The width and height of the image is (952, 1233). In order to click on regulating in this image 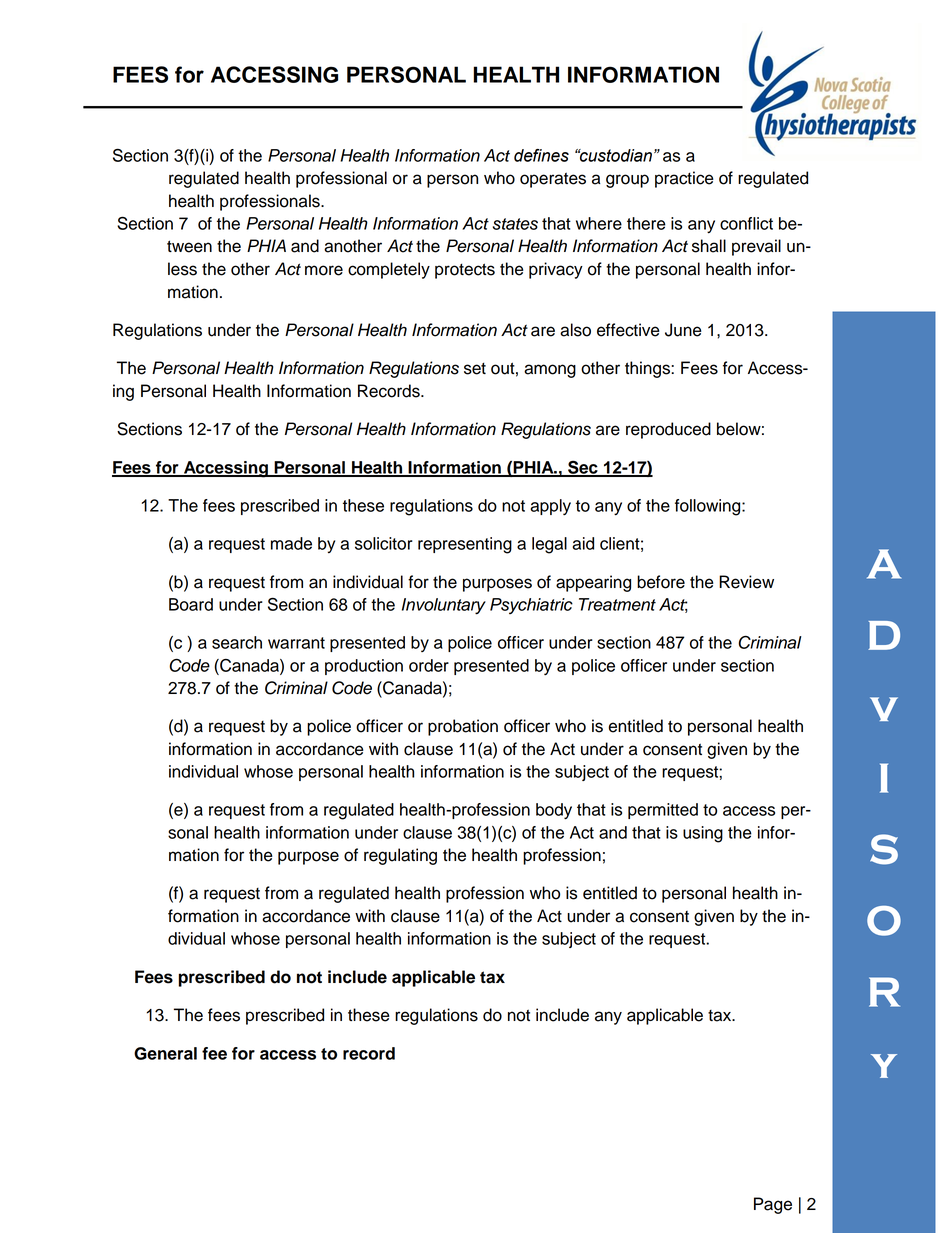, I will do `click(400, 856)`.
